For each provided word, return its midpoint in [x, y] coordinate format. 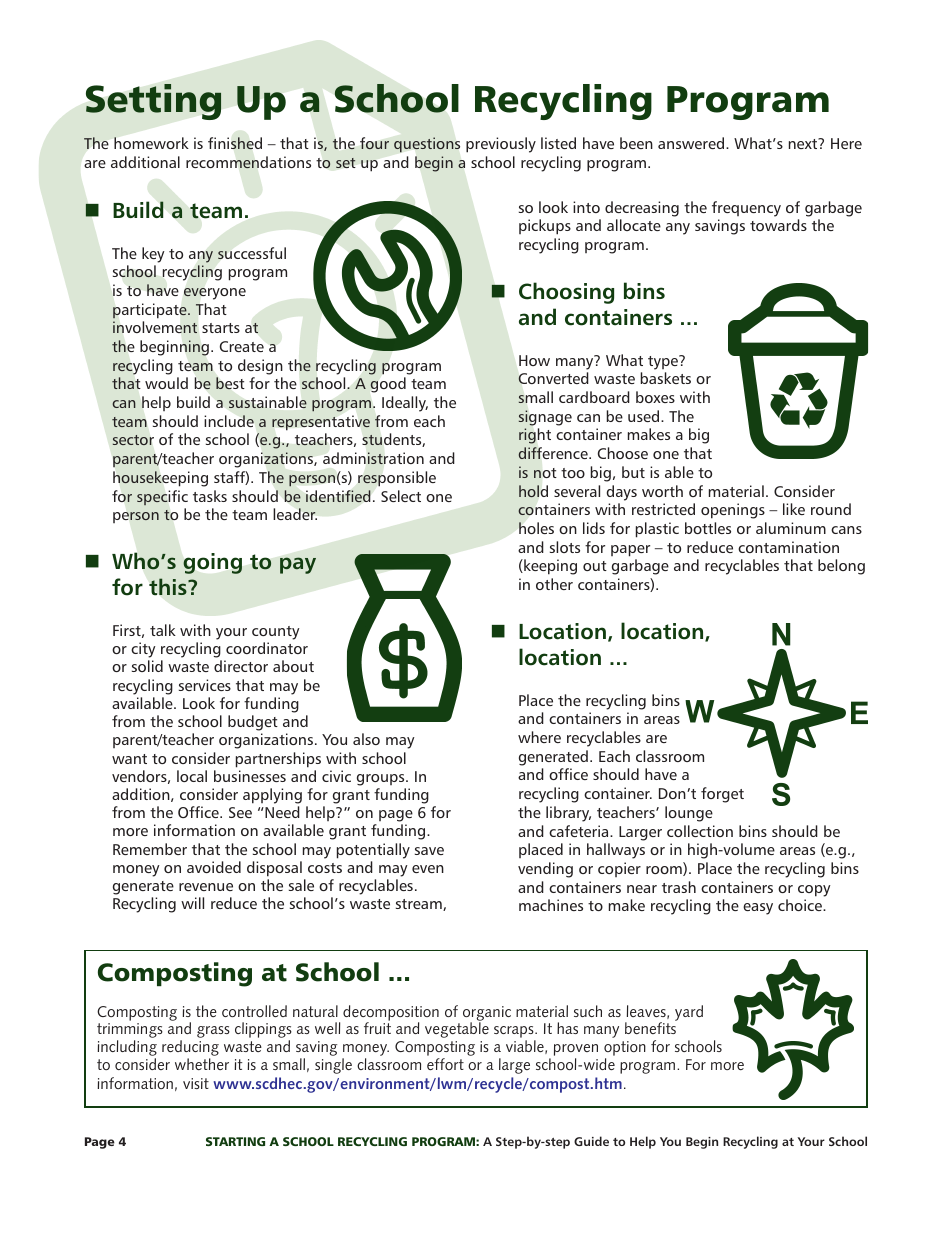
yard [689, 1013]
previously [501, 145]
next [804, 143]
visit [196, 1083]
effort [445, 1064]
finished [235, 143]
